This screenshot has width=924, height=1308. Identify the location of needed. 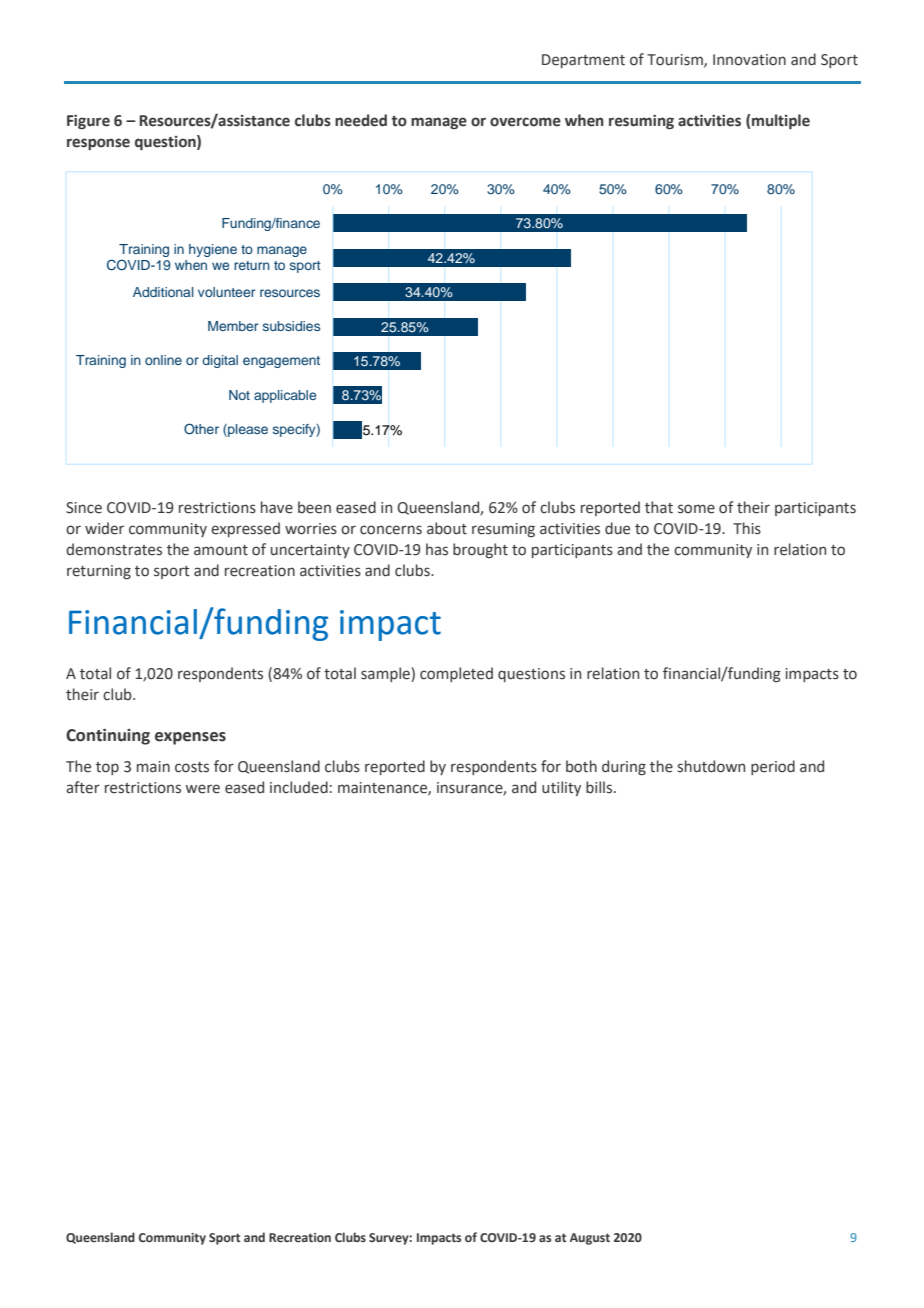
(361, 120).
